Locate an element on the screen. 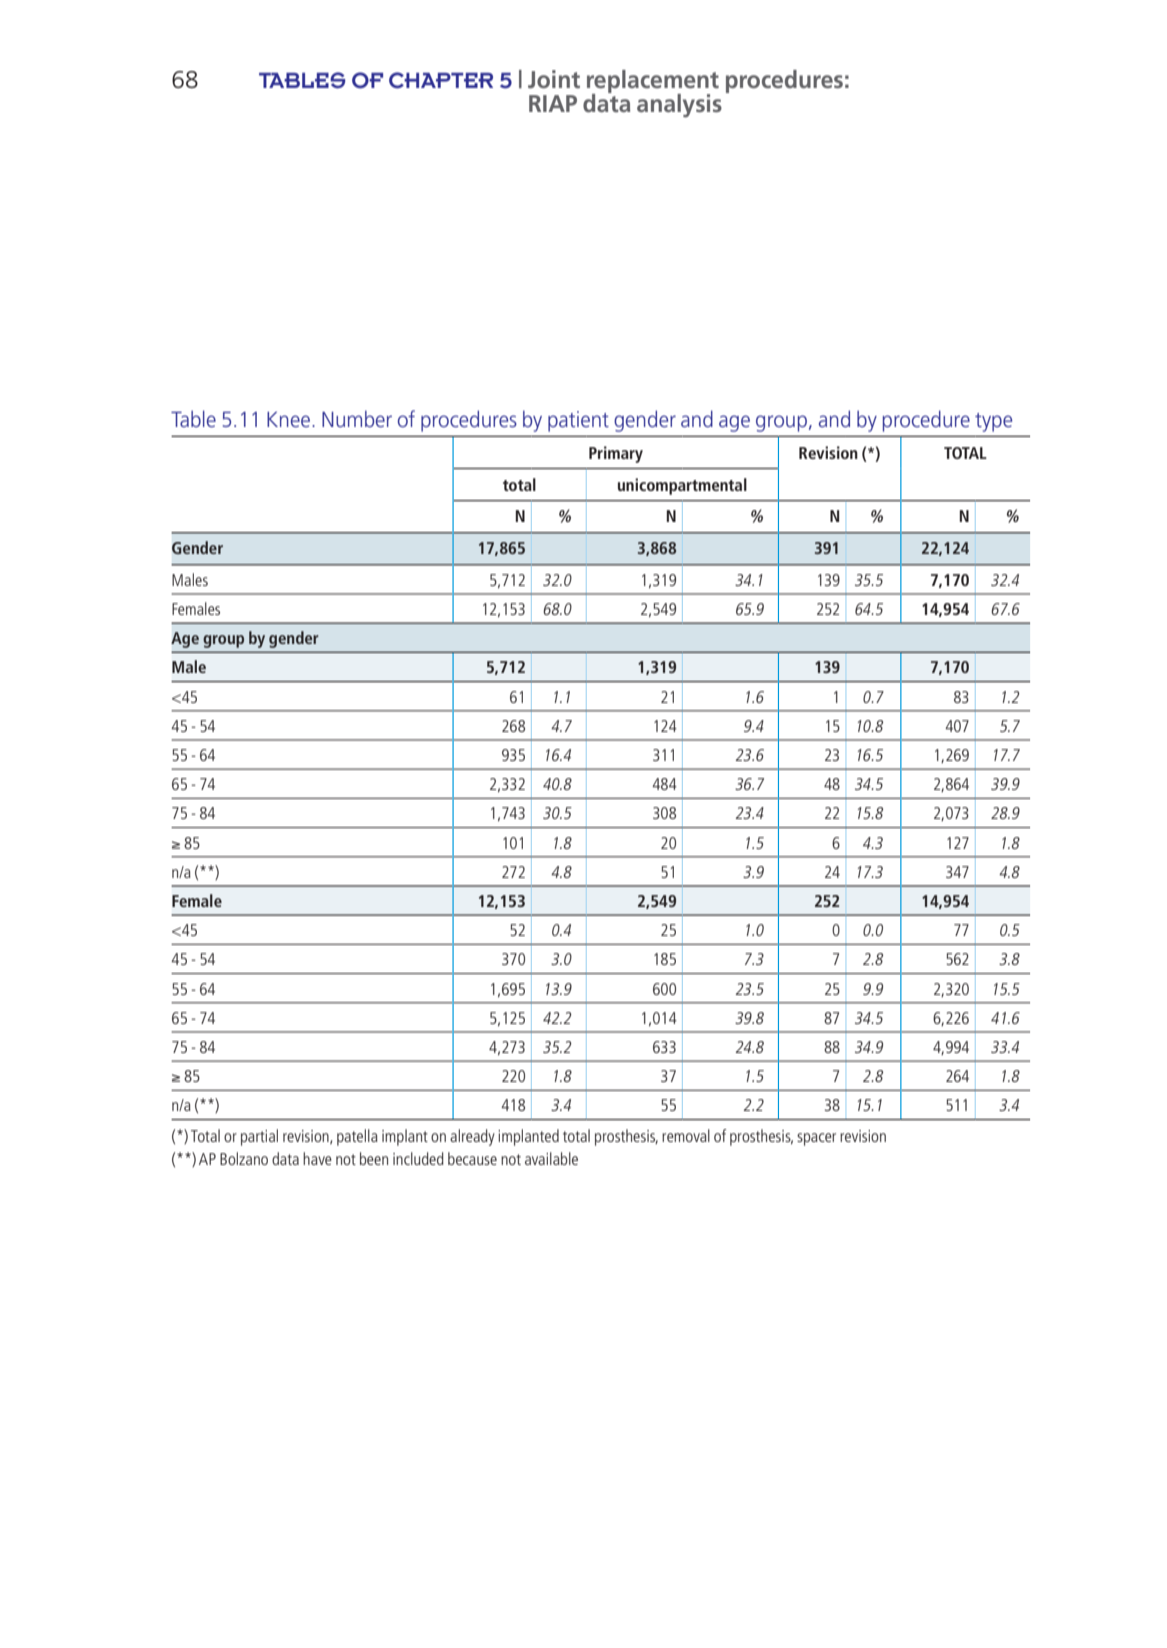  type is located at coordinates (993, 422).
